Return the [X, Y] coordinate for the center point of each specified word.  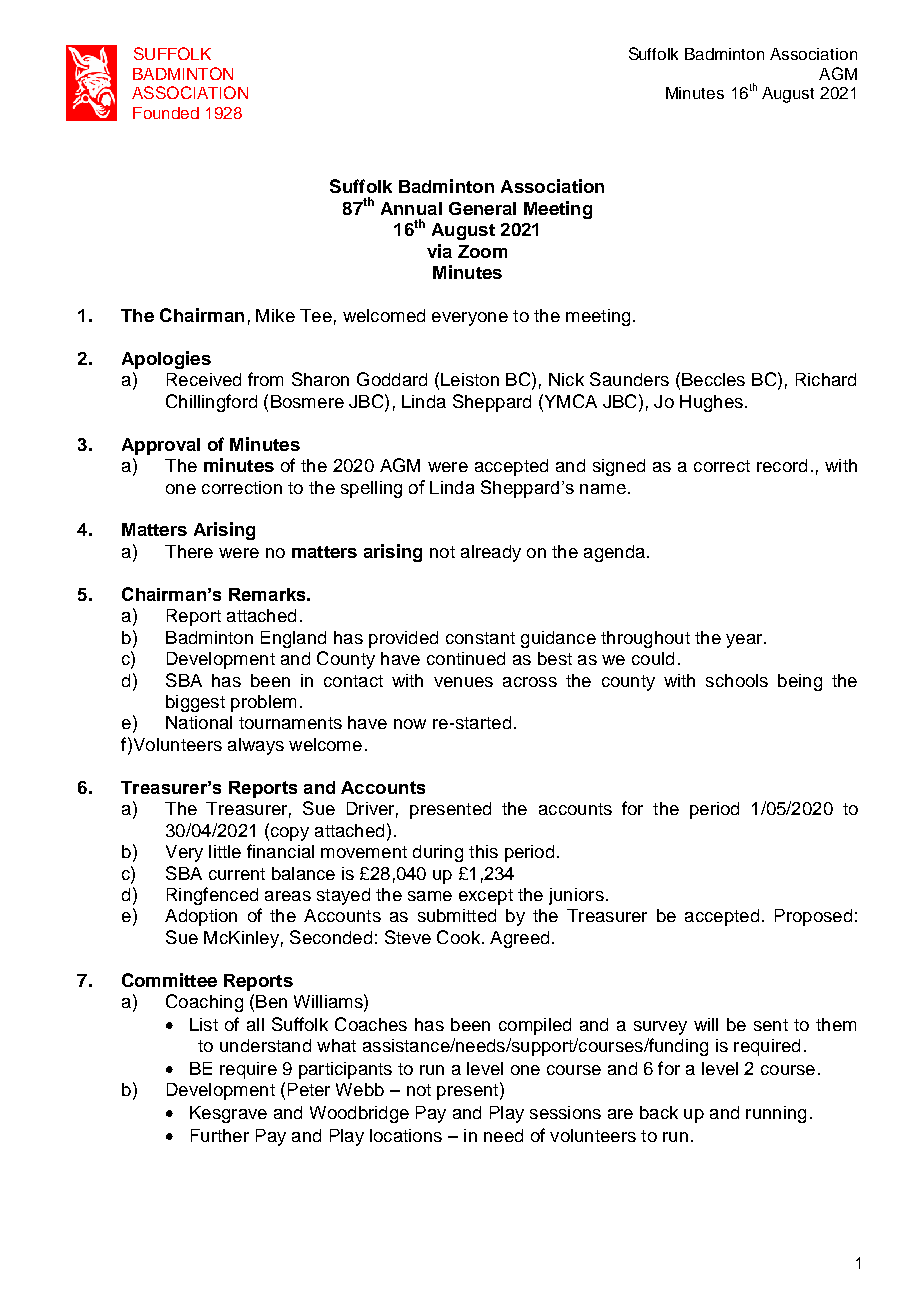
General [482, 208]
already [491, 553]
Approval [161, 446]
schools [737, 680]
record [782, 465]
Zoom [482, 251]
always [256, 746]
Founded [166, 113]
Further [220, 1135]
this [483, 851]
